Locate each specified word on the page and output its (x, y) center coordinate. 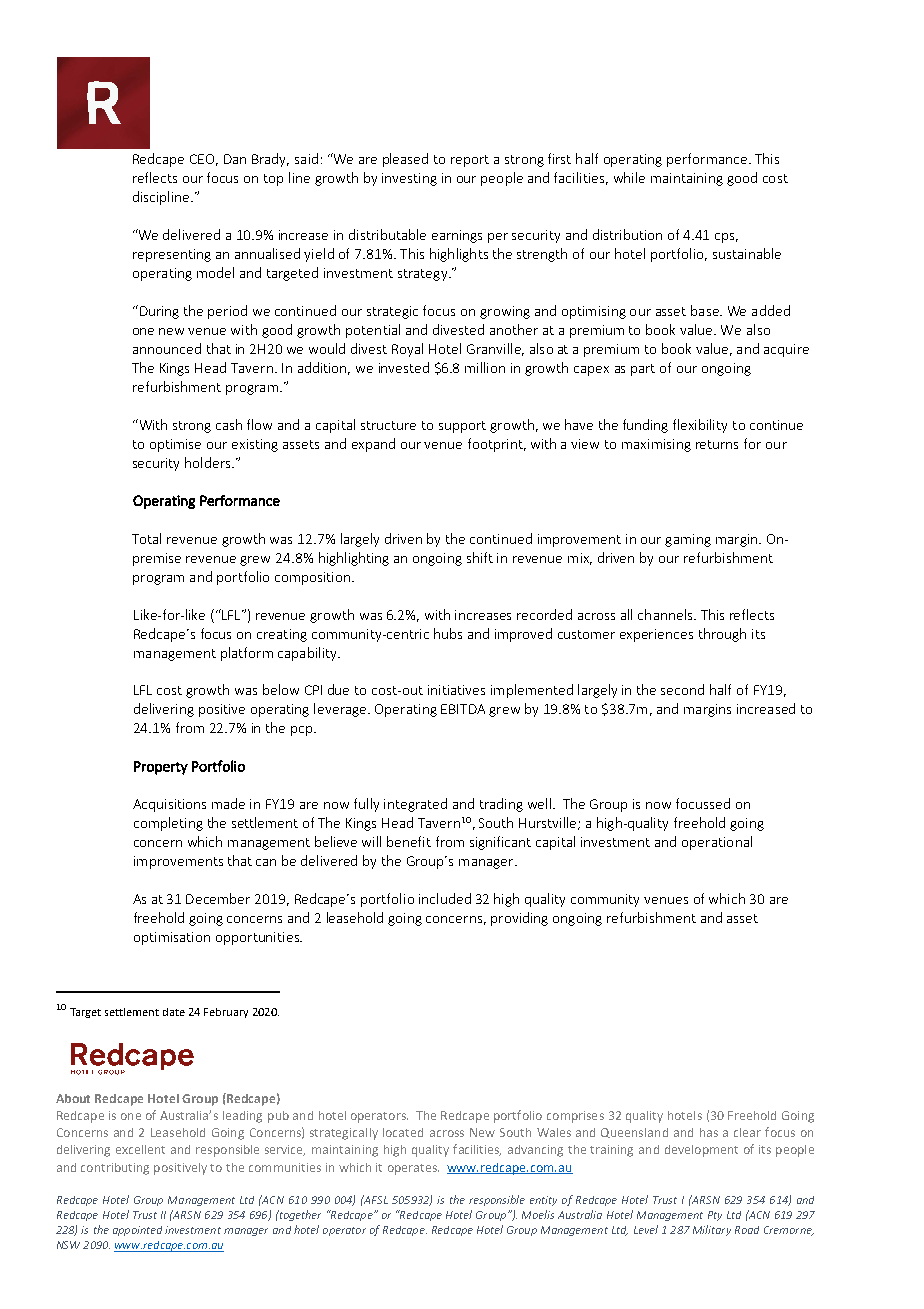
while (629, 177)
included (445, 898)
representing (172, 255)
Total (146, 538)
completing (168, 824)
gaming (688, 540)
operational (717, 843)
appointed (137, 1231)
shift (480, 557)
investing (409, 179)
